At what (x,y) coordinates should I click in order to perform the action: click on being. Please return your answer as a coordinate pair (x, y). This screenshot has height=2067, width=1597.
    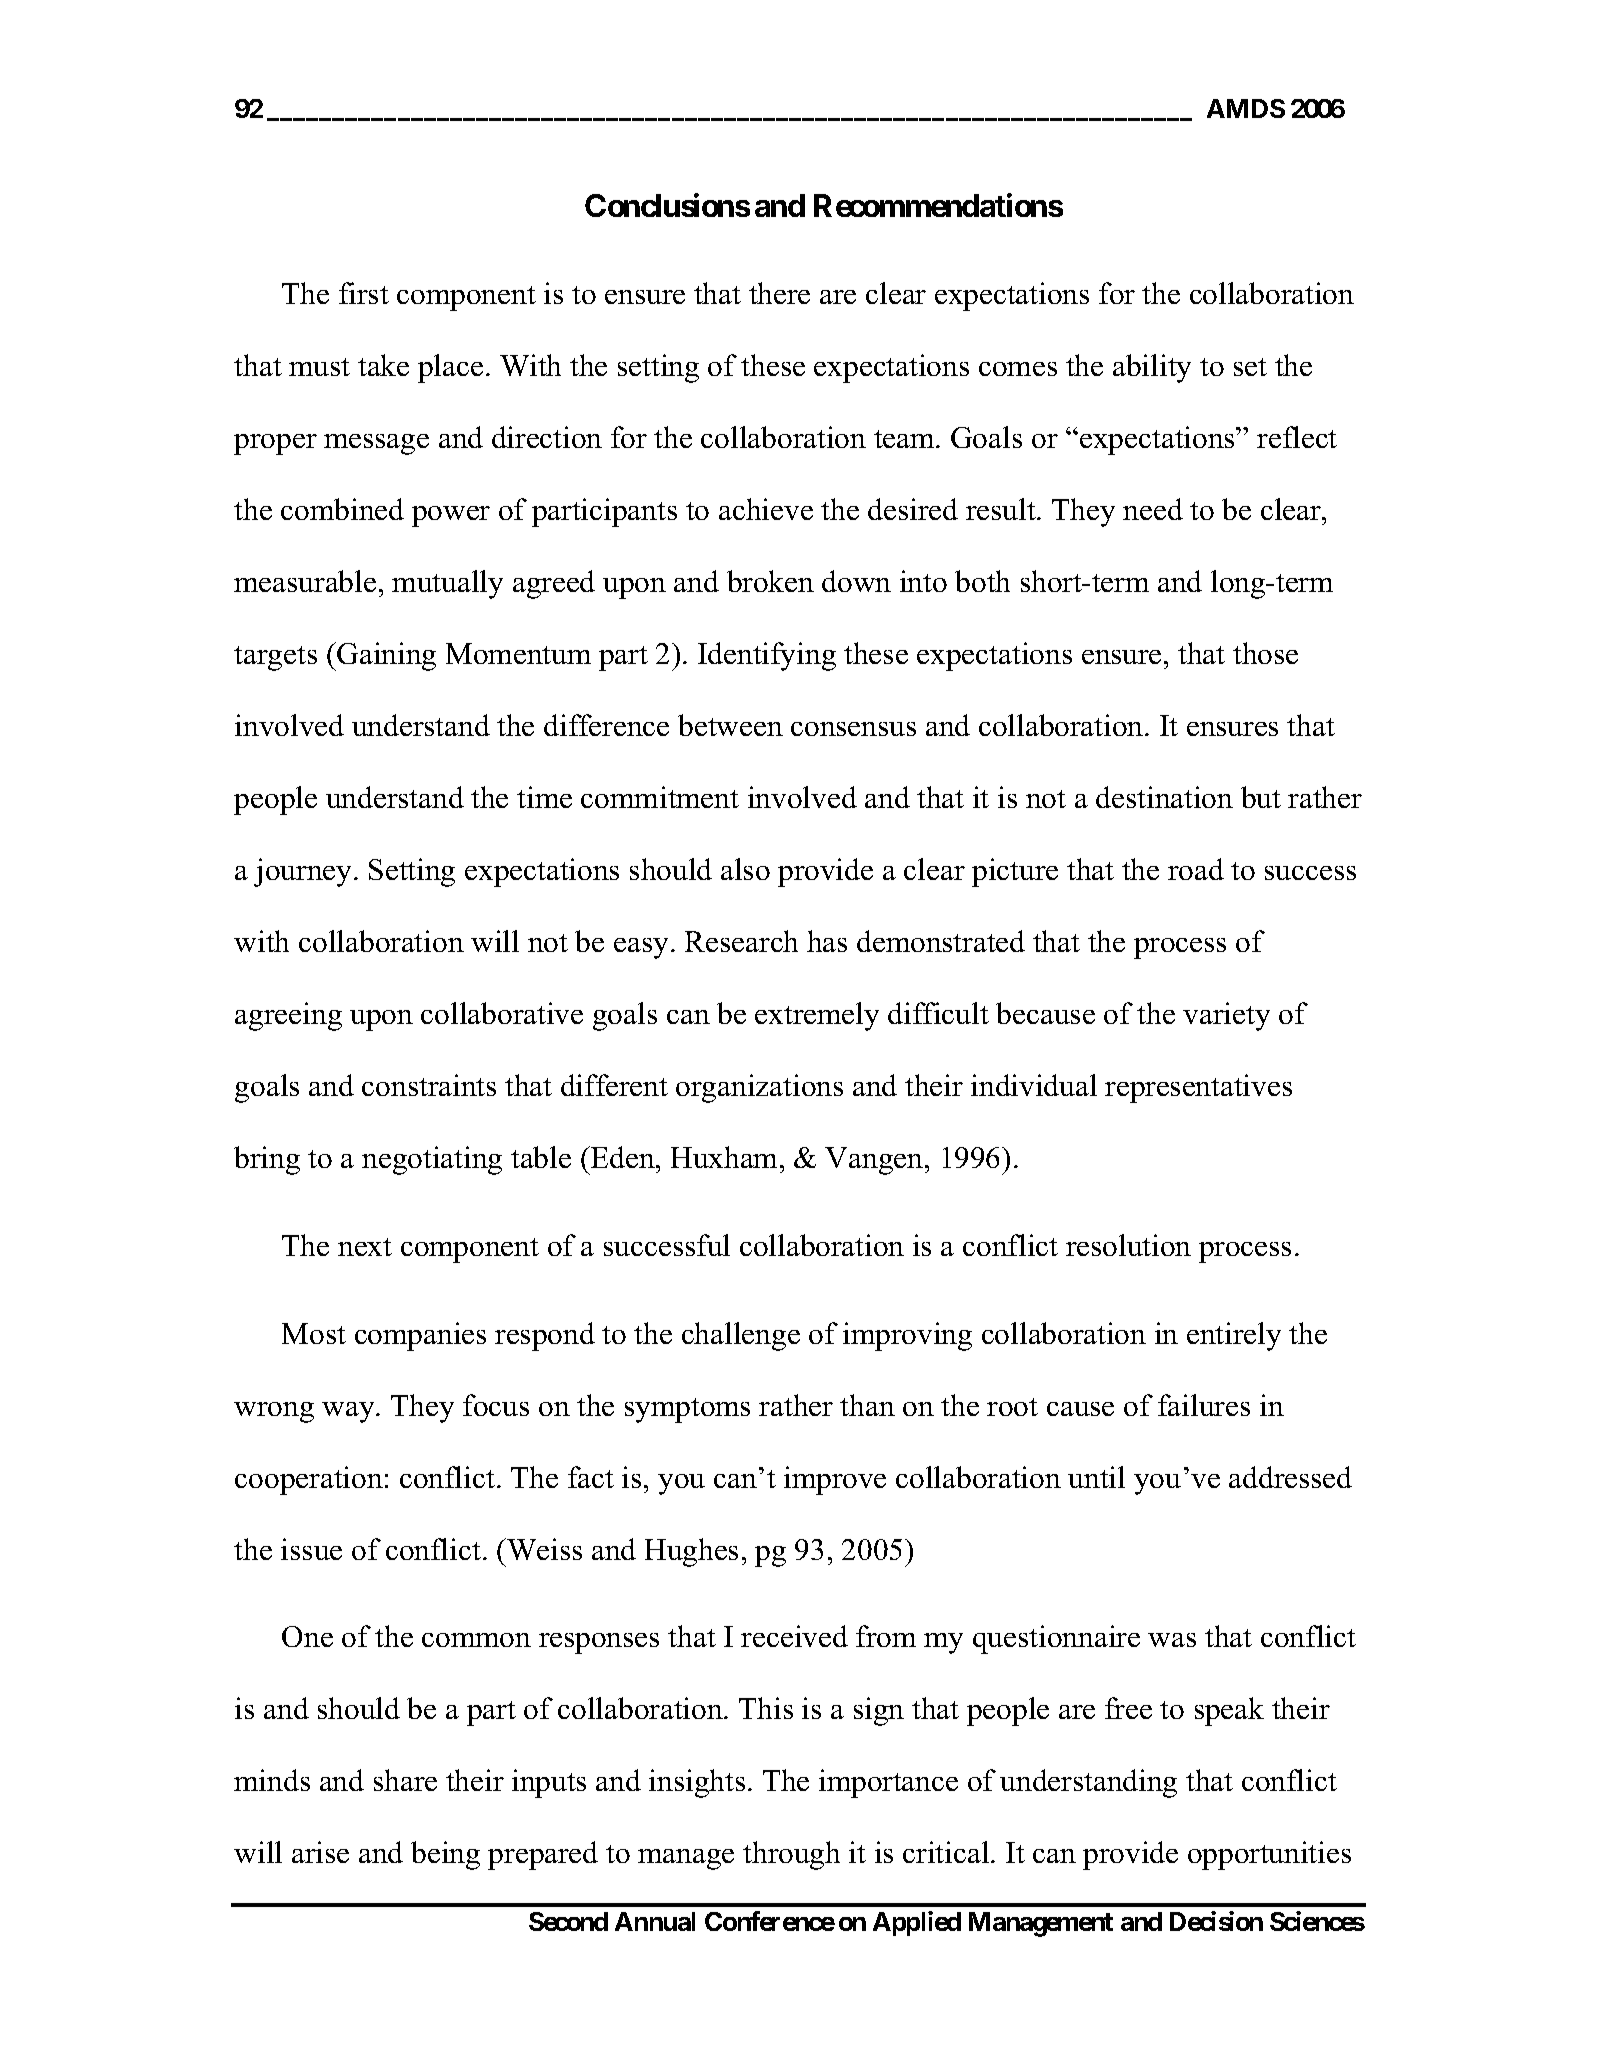
    Looking at the image, I should click on (445, 1855).
